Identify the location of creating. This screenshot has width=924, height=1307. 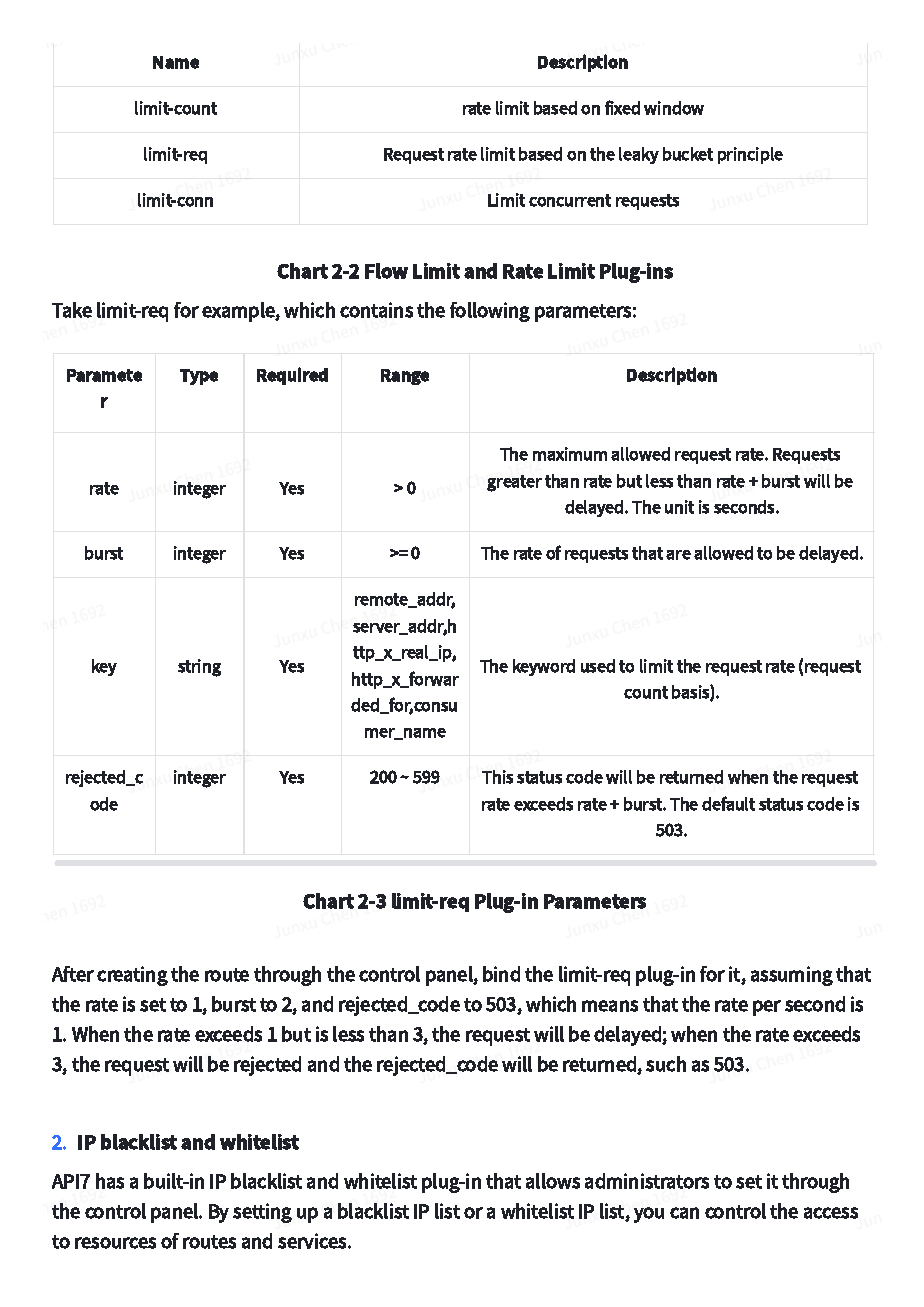
(132, 976).
